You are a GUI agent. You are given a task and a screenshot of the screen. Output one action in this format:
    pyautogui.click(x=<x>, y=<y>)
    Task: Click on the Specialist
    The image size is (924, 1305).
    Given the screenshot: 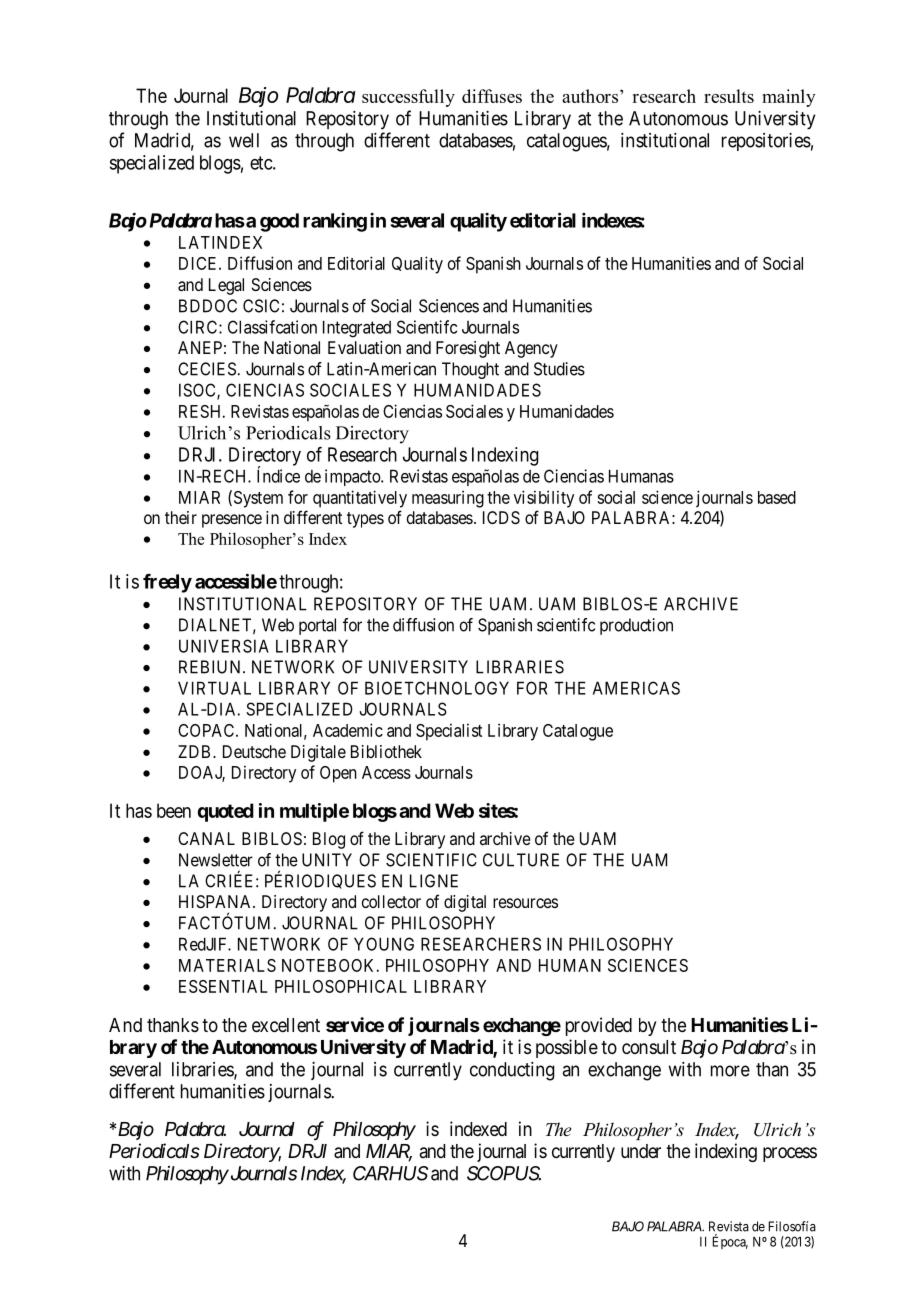 What is the action you would take?
    pyautogui.click(x=449, y=732)
